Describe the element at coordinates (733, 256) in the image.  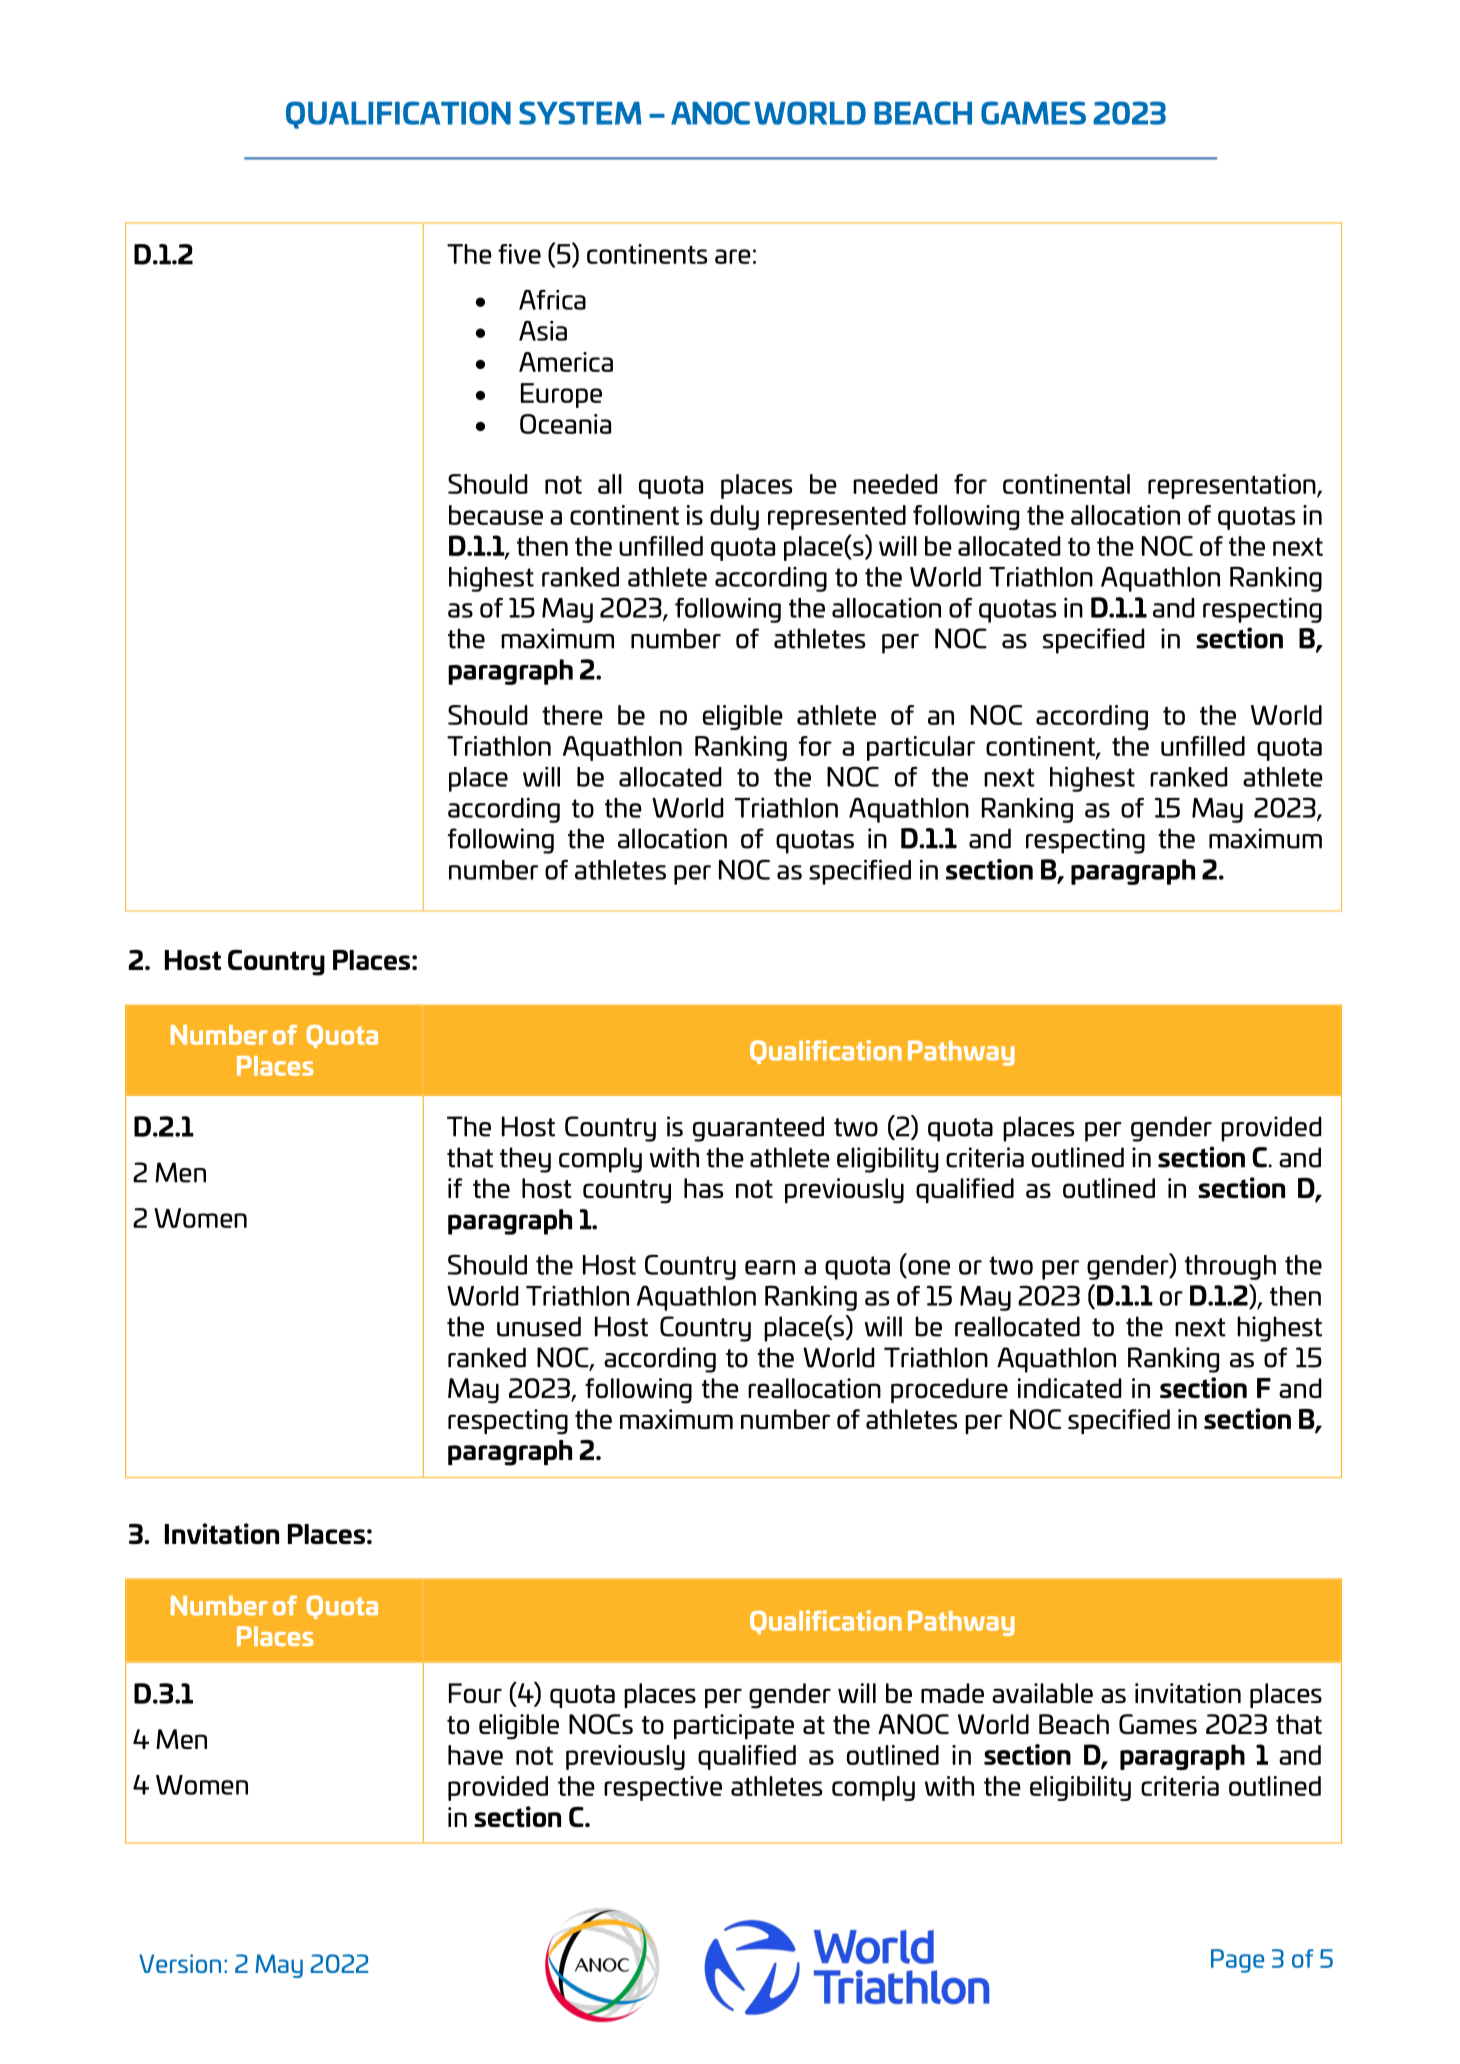
I see `are` at that location.
